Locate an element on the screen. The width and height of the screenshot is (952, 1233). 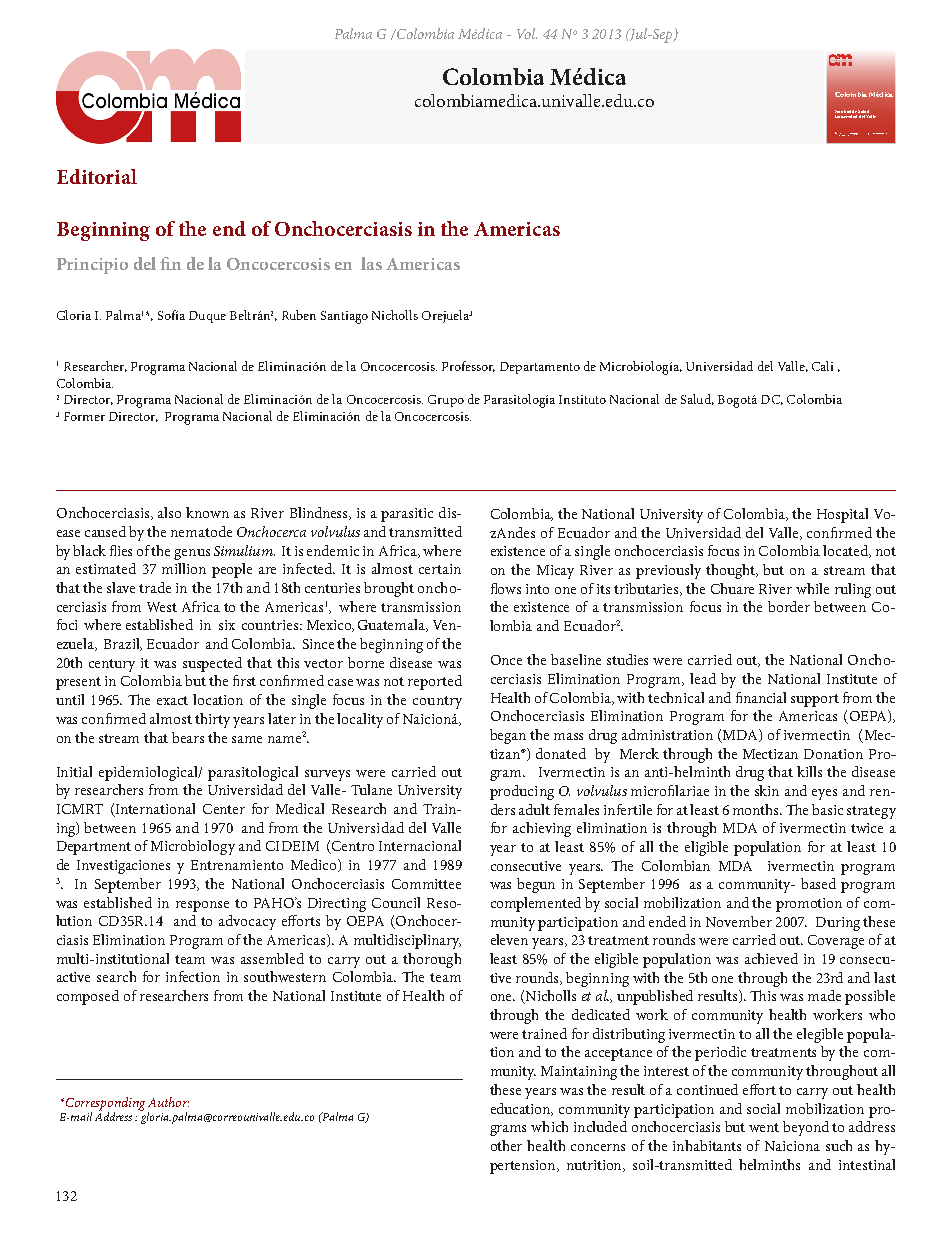
suspected is located at coordinates (212, 664).
